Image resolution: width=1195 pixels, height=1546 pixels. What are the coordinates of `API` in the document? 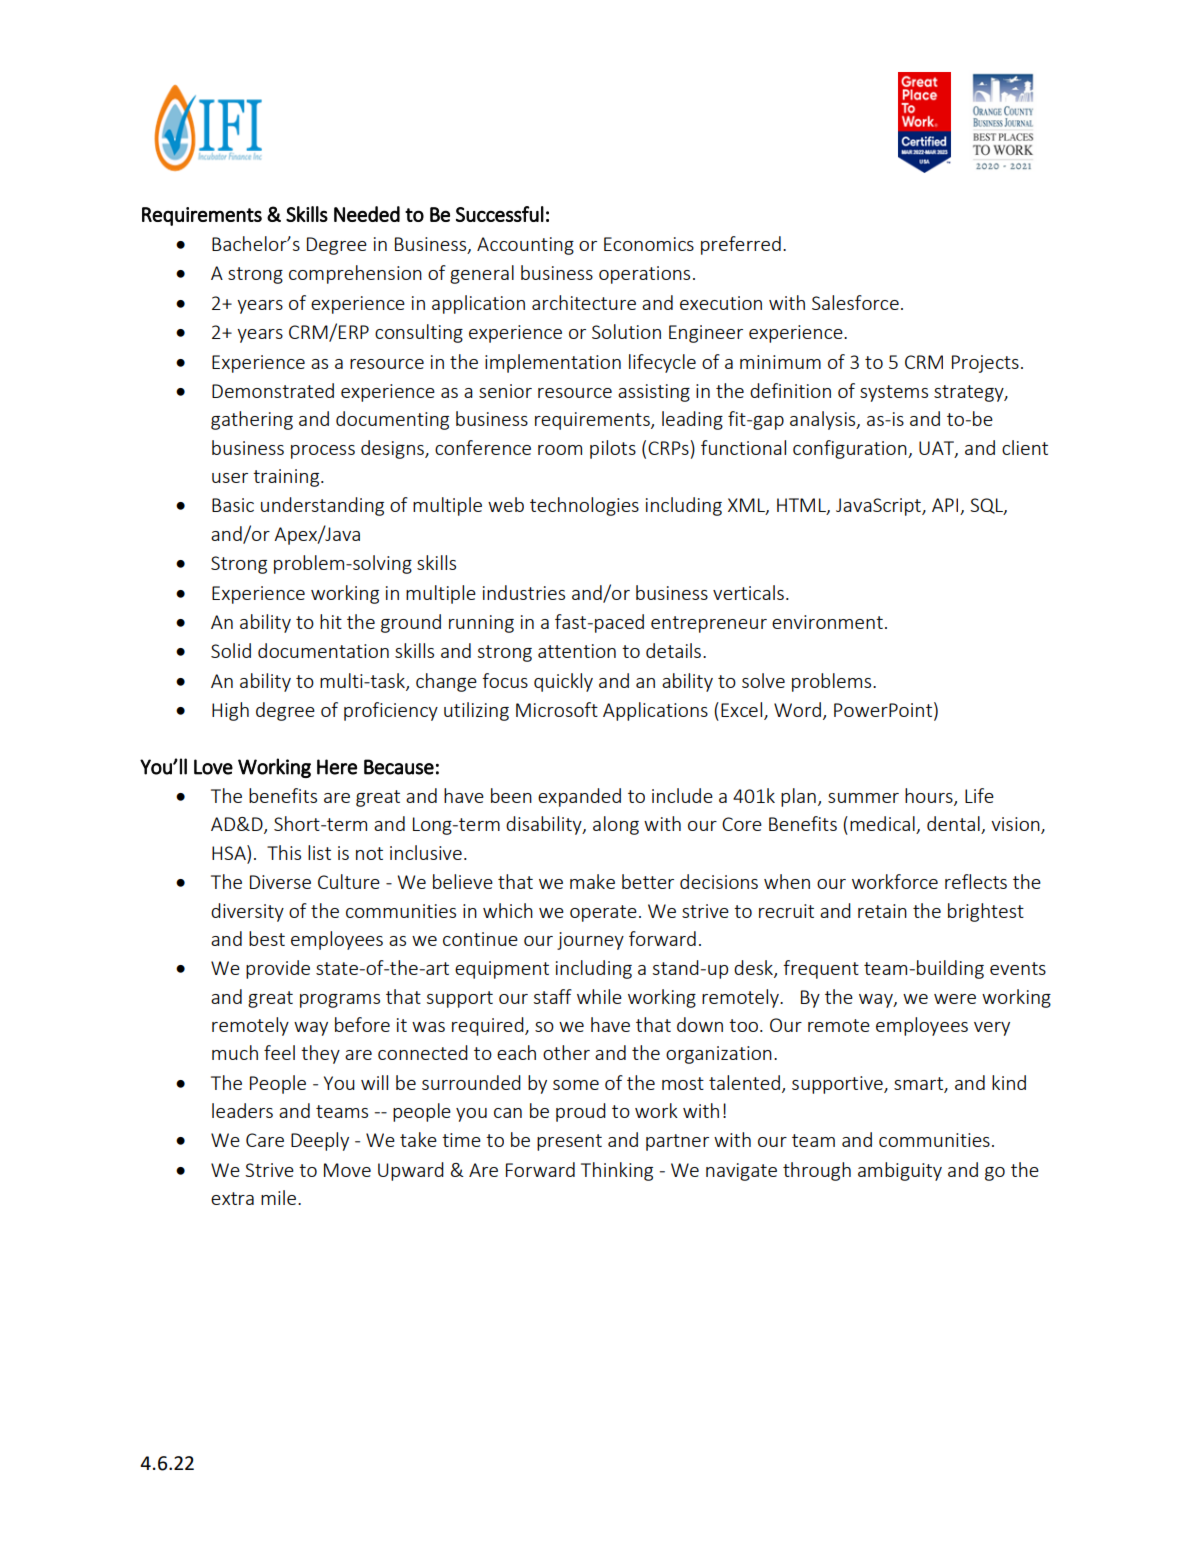 It's located at (945, 505).
